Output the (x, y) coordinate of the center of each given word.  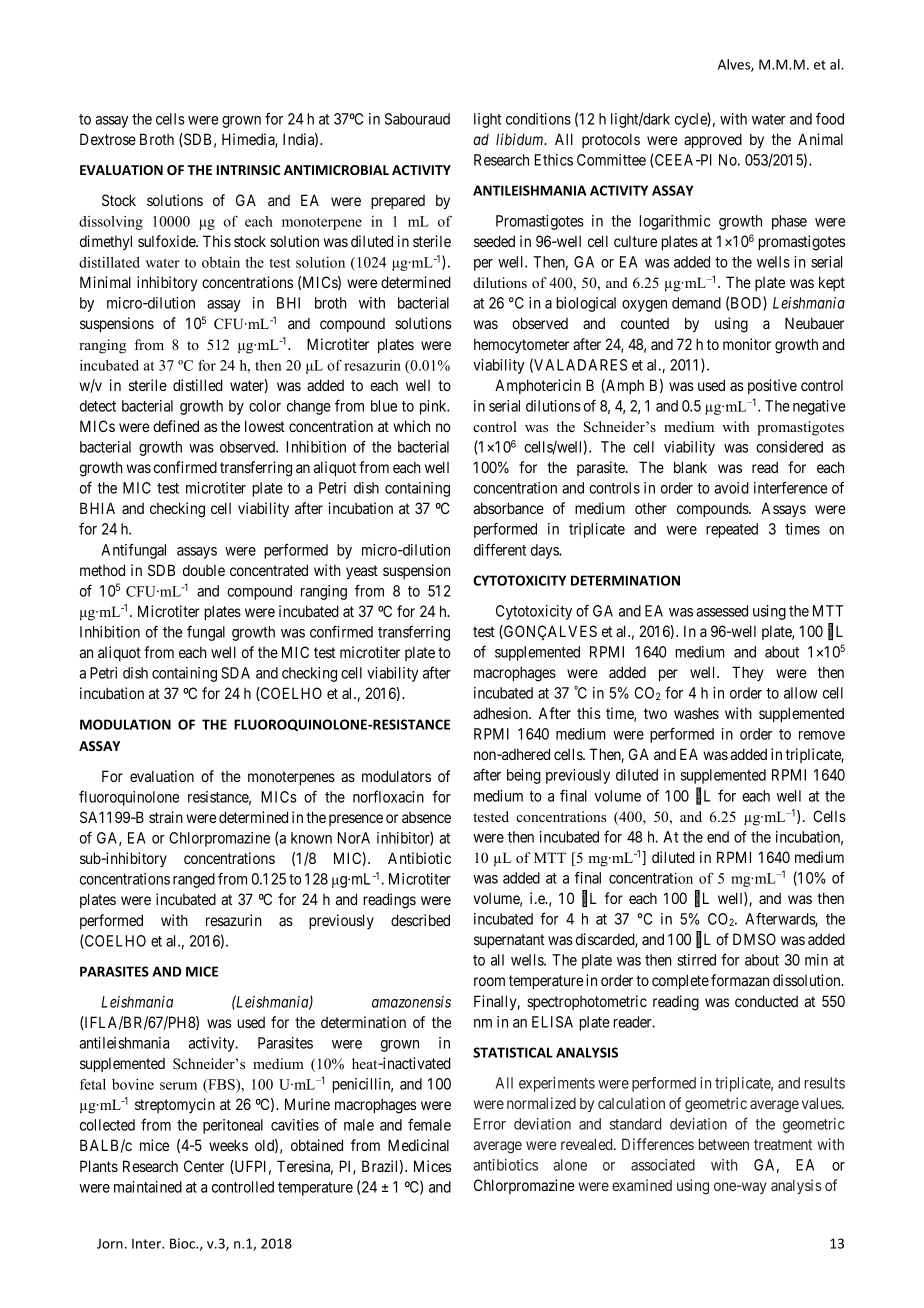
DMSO (754, 939)
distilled (198, 385)
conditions (538, 119)
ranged (194, 880)
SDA (235, 673)
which (411, 426)
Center (204, 1166)
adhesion (501, 713)
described (420, 920)
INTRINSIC (248, 170)
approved (713, 140)
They (748, 673)
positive (772, 386)
